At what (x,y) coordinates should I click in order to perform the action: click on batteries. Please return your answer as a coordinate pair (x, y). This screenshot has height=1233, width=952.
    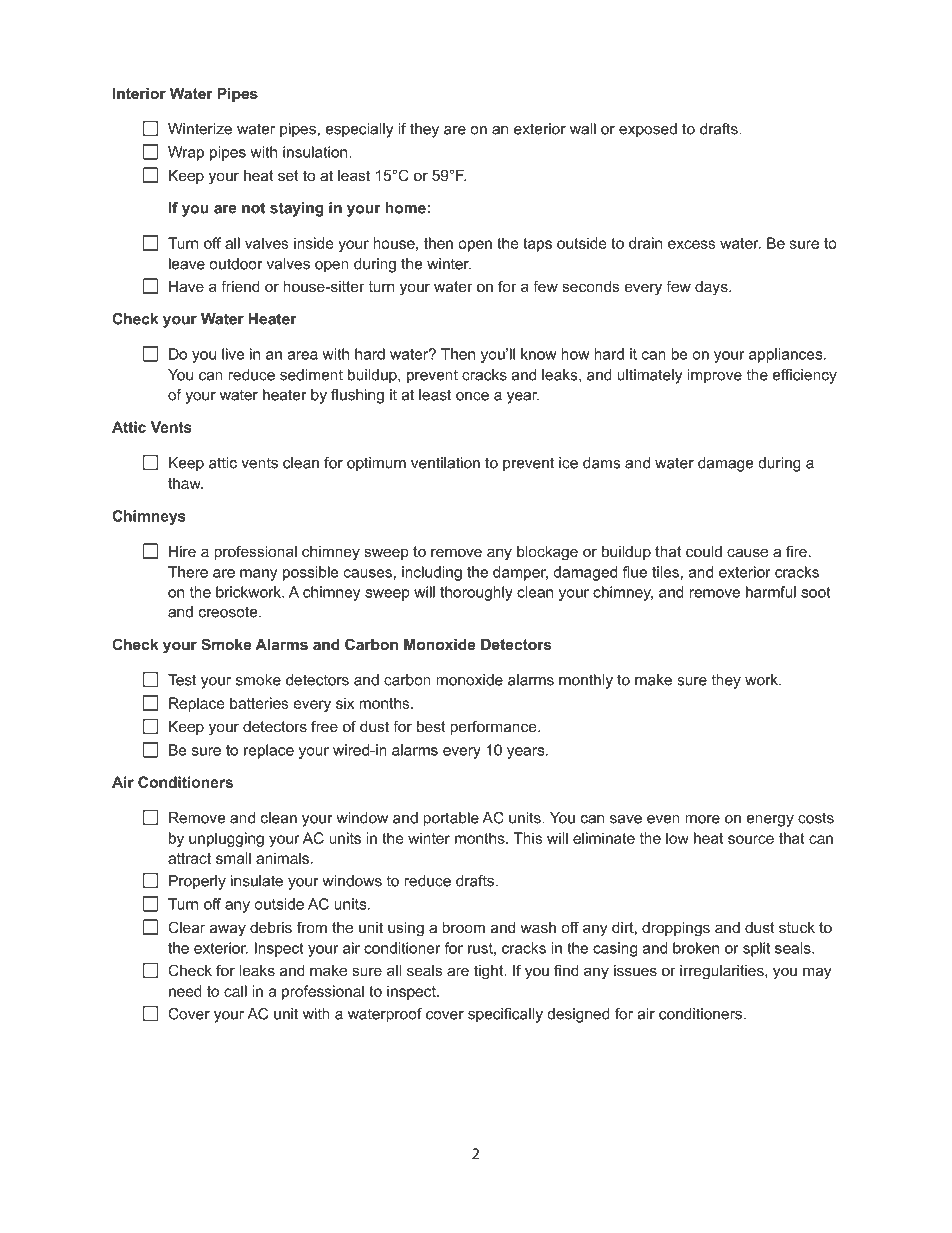
    Looking at the image, I should click on (259, 703).
